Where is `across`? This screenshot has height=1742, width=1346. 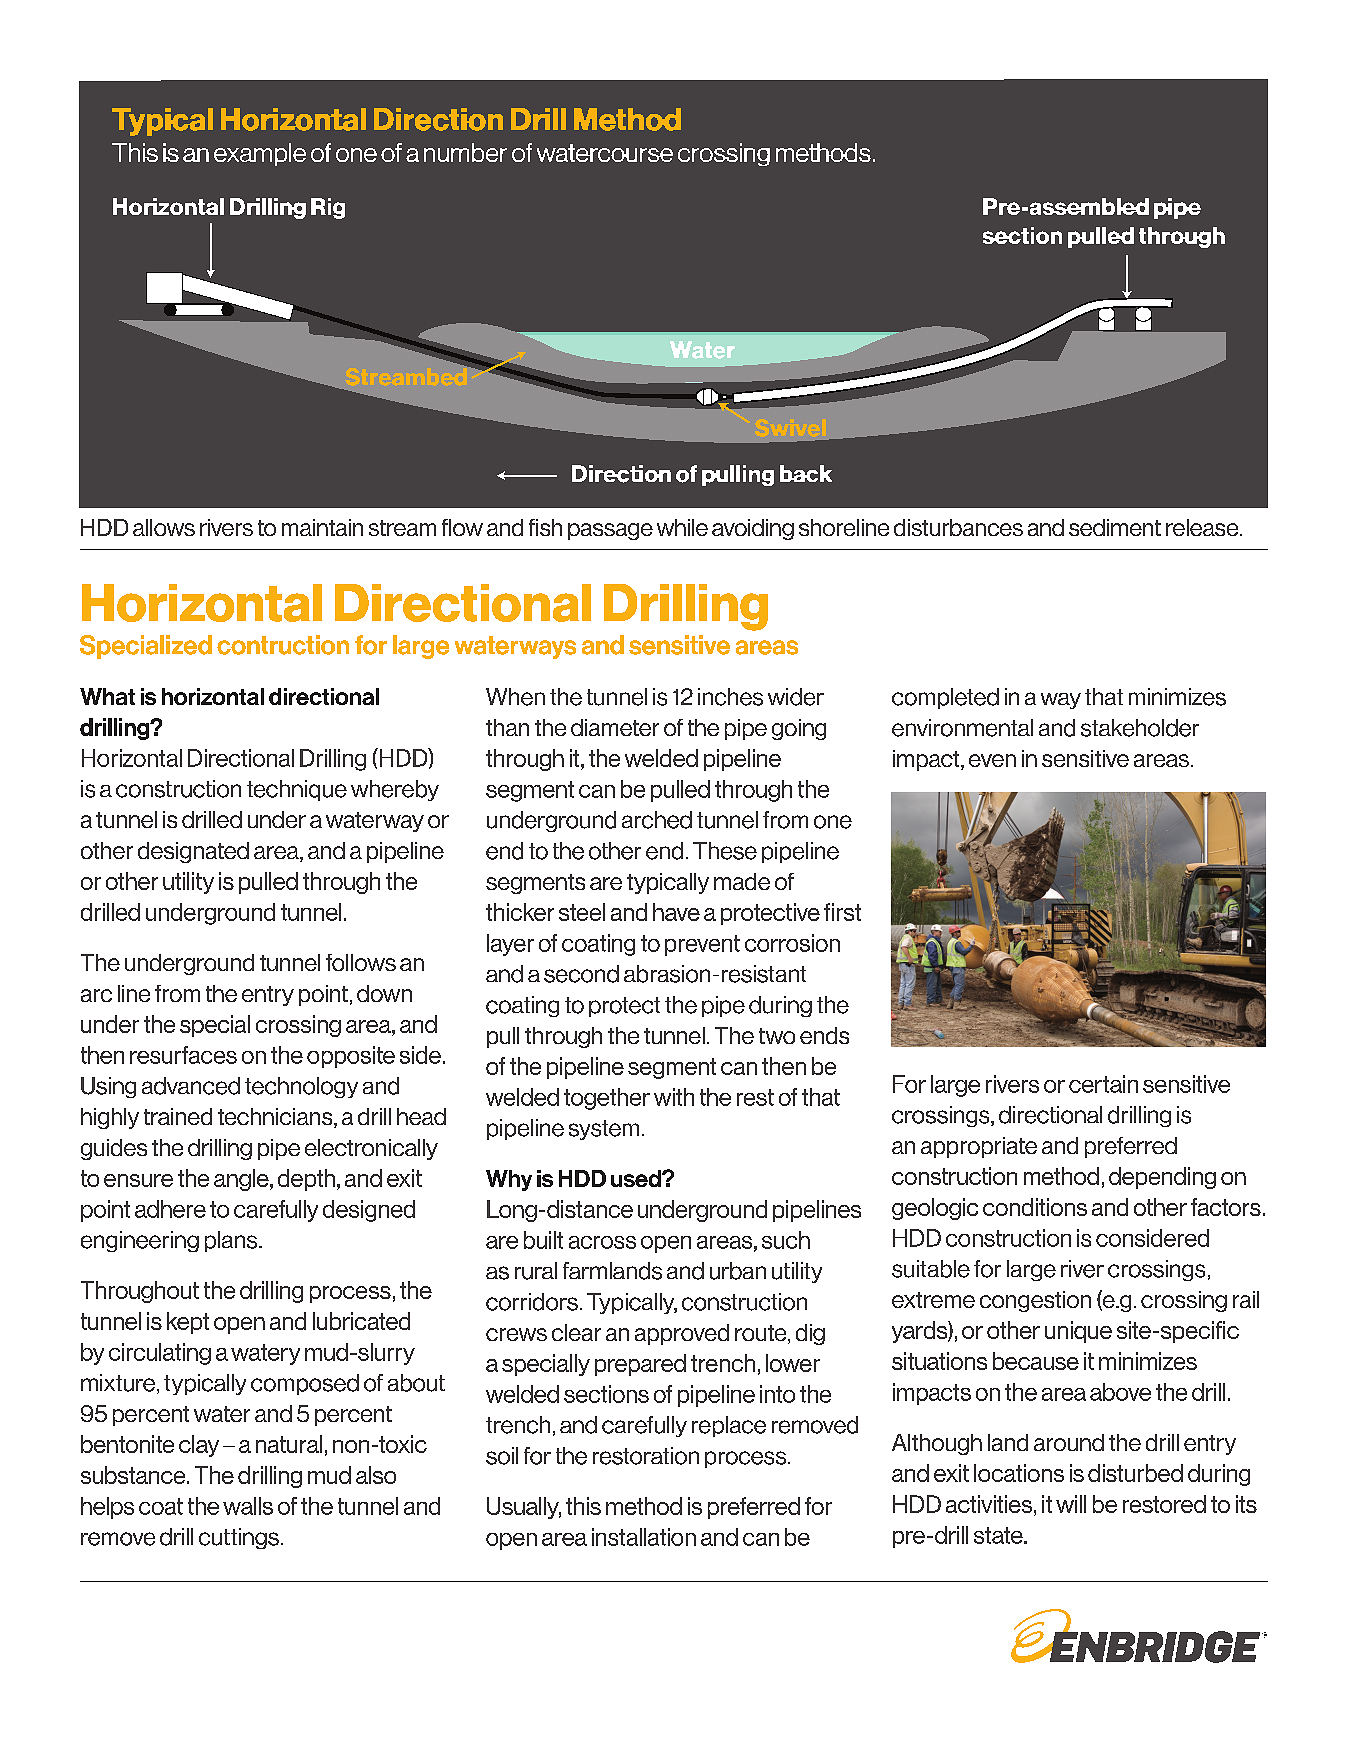
across is located at coordinates (602, 1242).
